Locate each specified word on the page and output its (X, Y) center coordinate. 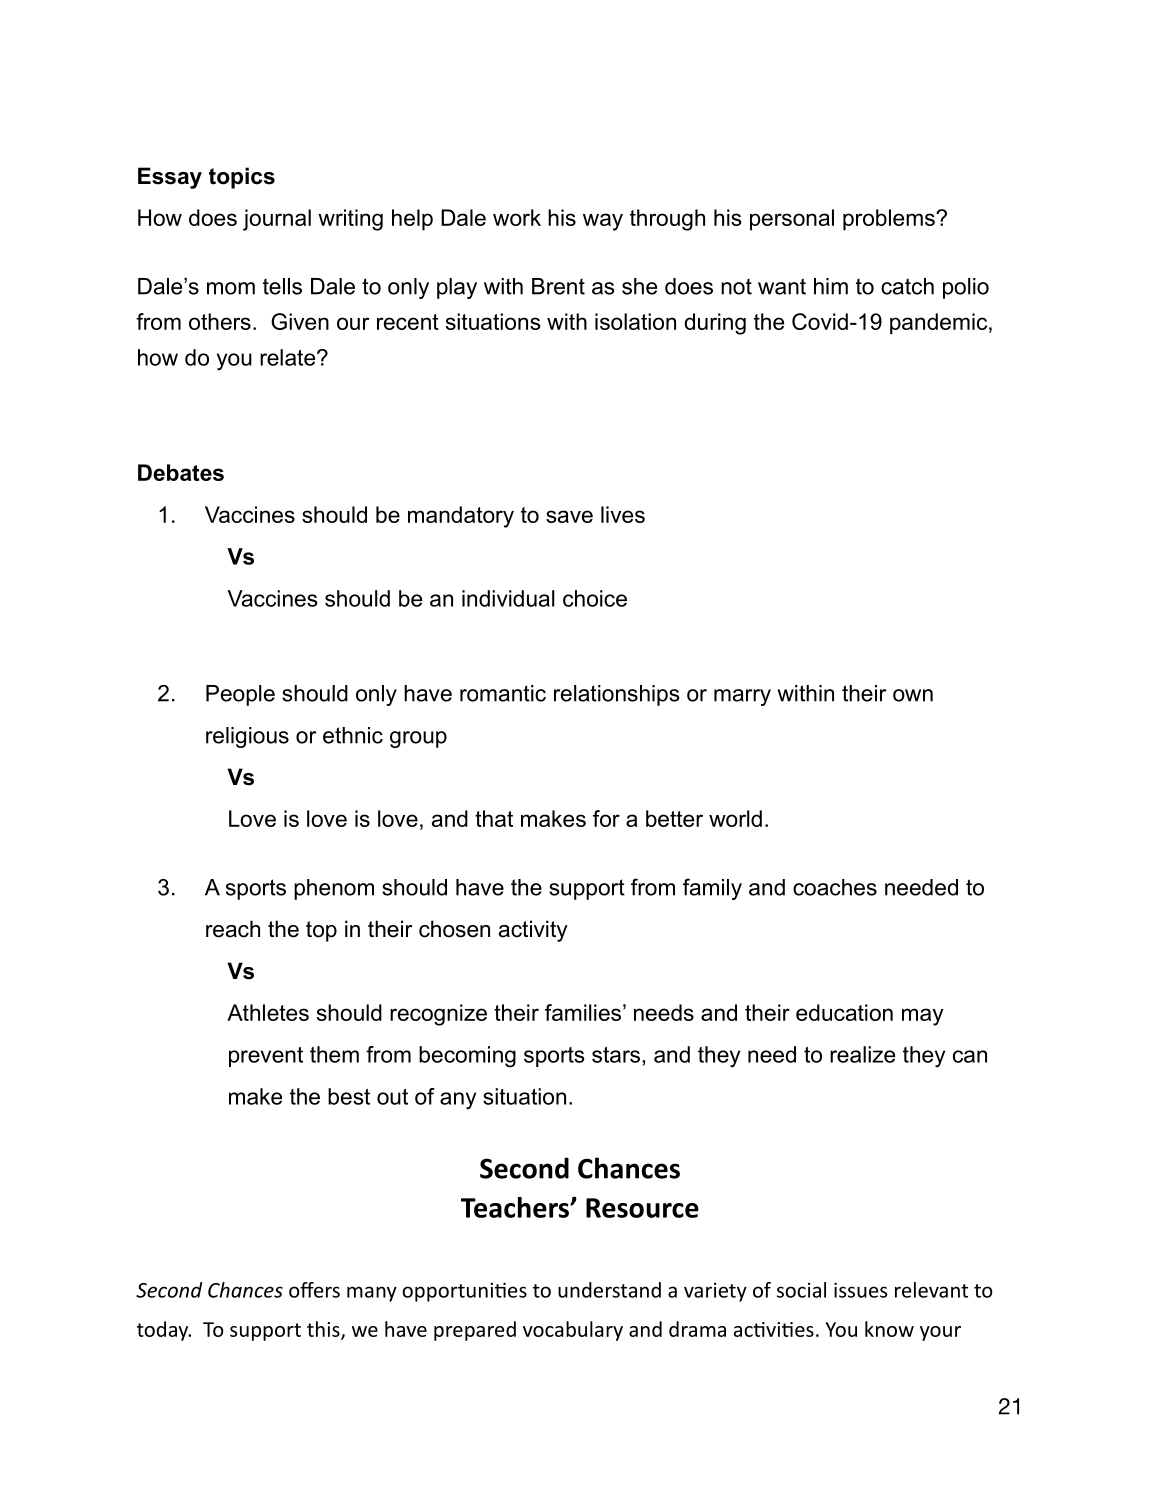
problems (890, 220)
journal (277, 220)
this (324, 1330)
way (603, 222)
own (913, 695)
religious (247, 737)
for (606, 818)
